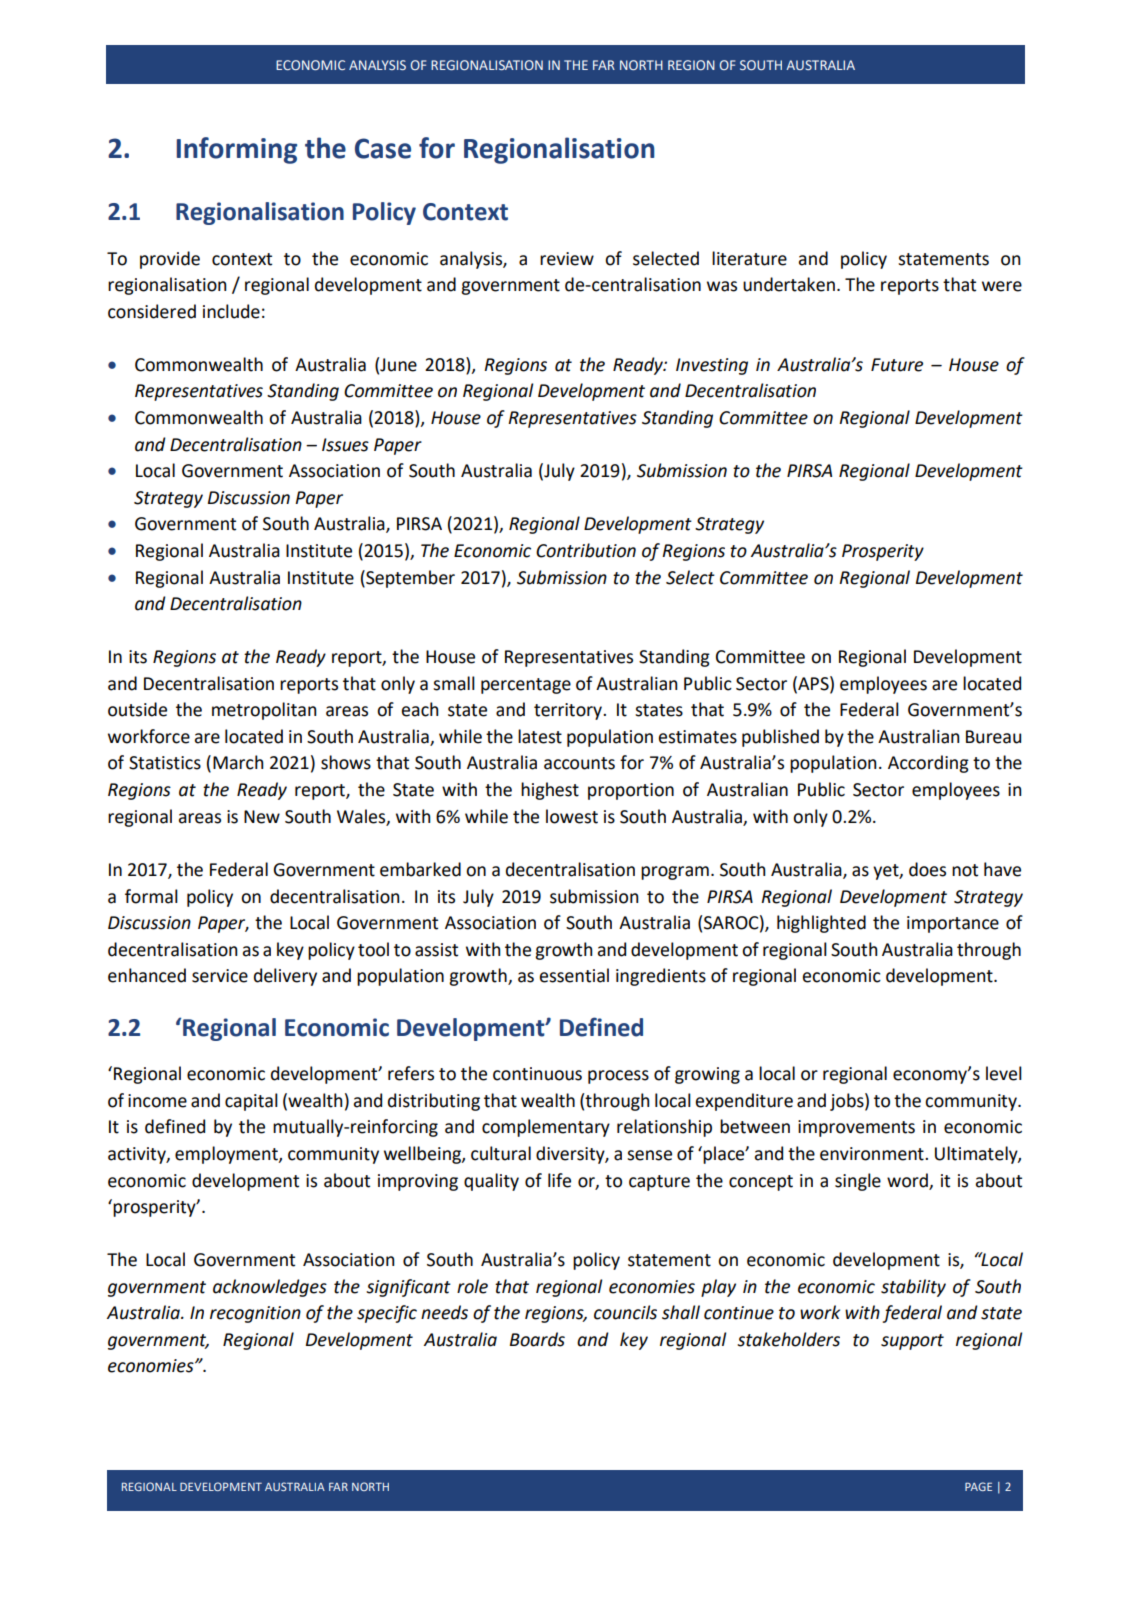  Describe the element at coordinates (1002, 286) in the image. I see `were` at that location.
